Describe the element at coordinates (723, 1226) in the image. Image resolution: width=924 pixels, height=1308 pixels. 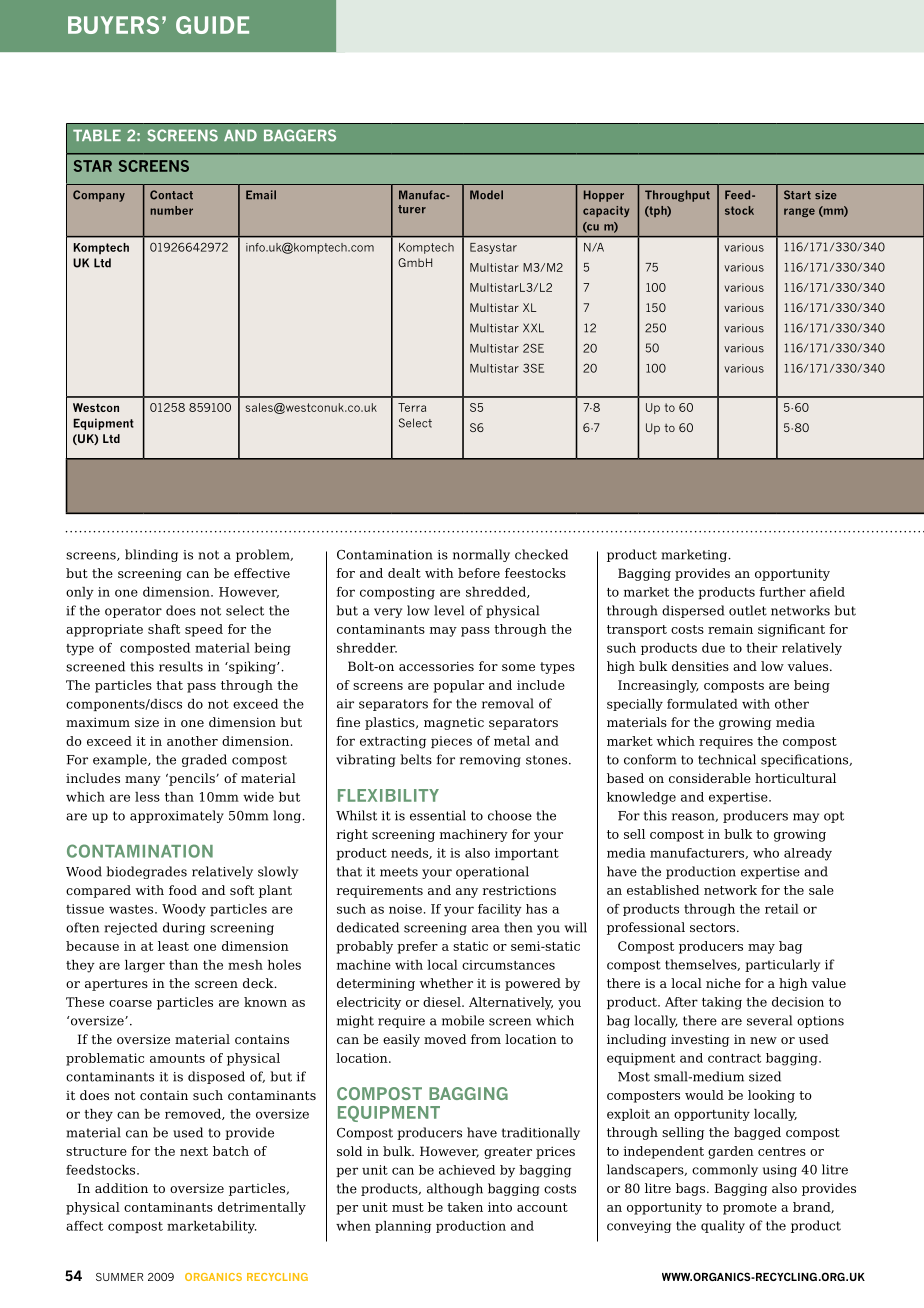
I see `quality` at that location.
